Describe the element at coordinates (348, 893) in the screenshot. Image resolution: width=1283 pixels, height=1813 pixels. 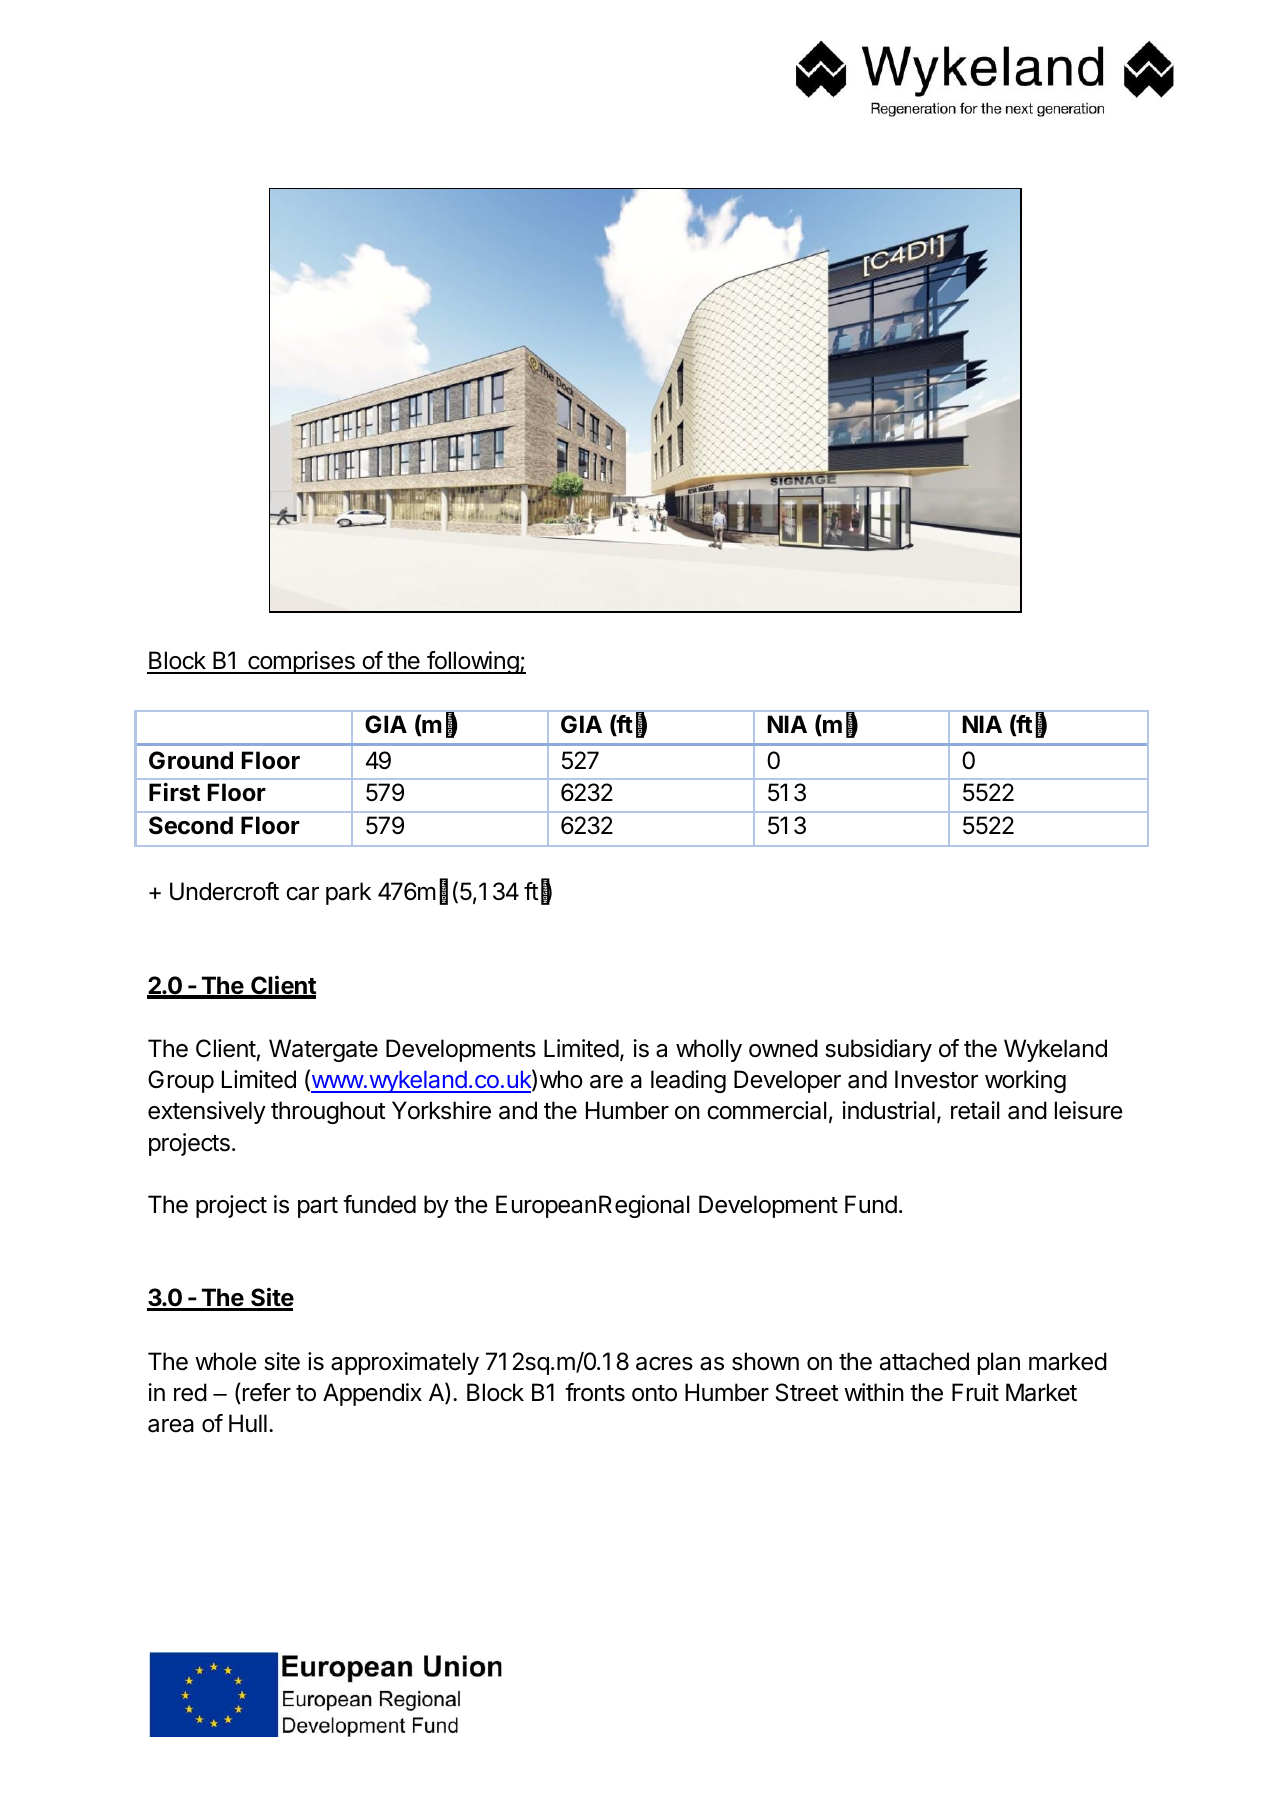
I see `park` at that location.
